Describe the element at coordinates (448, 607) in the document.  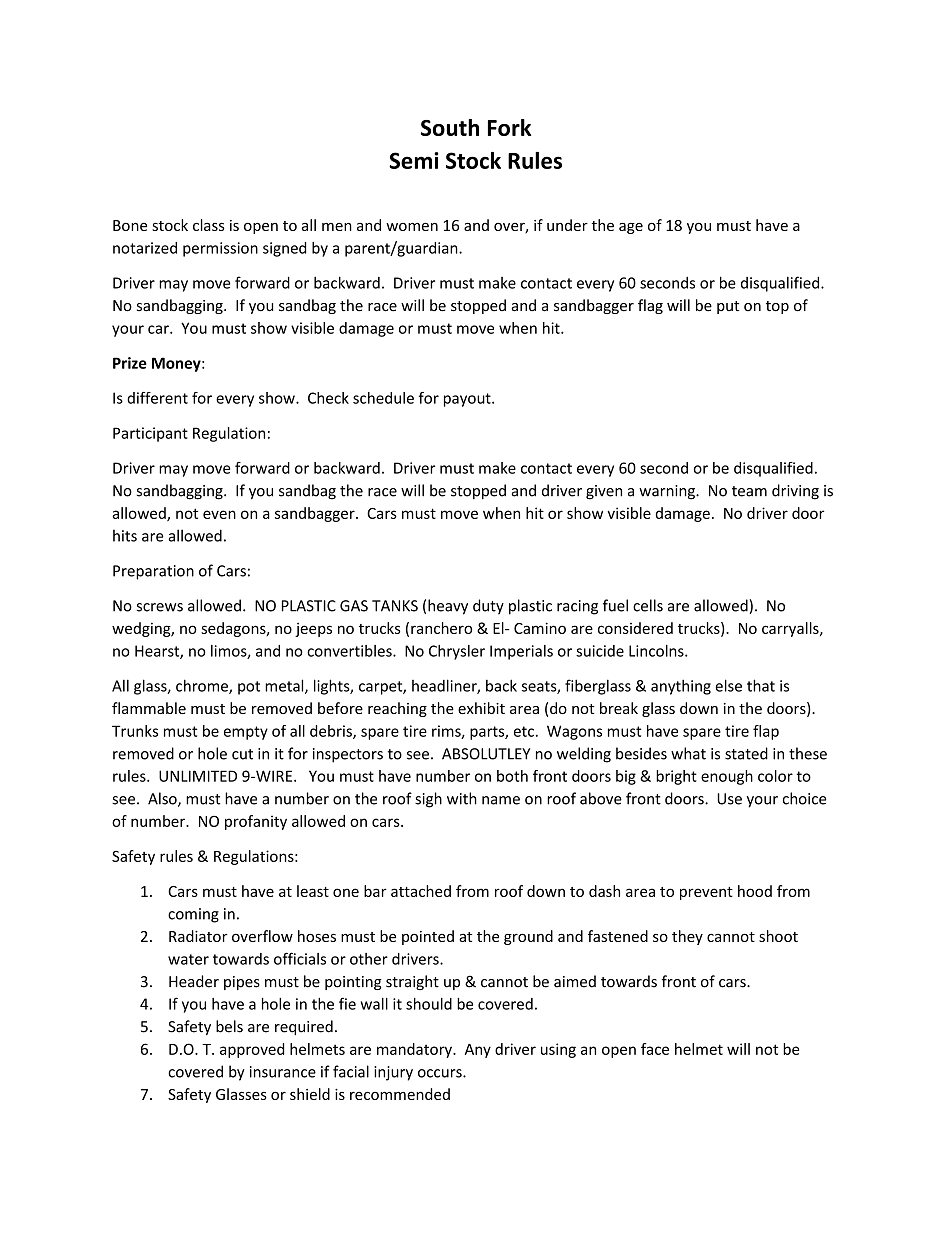
I see `heavy` at that location.
